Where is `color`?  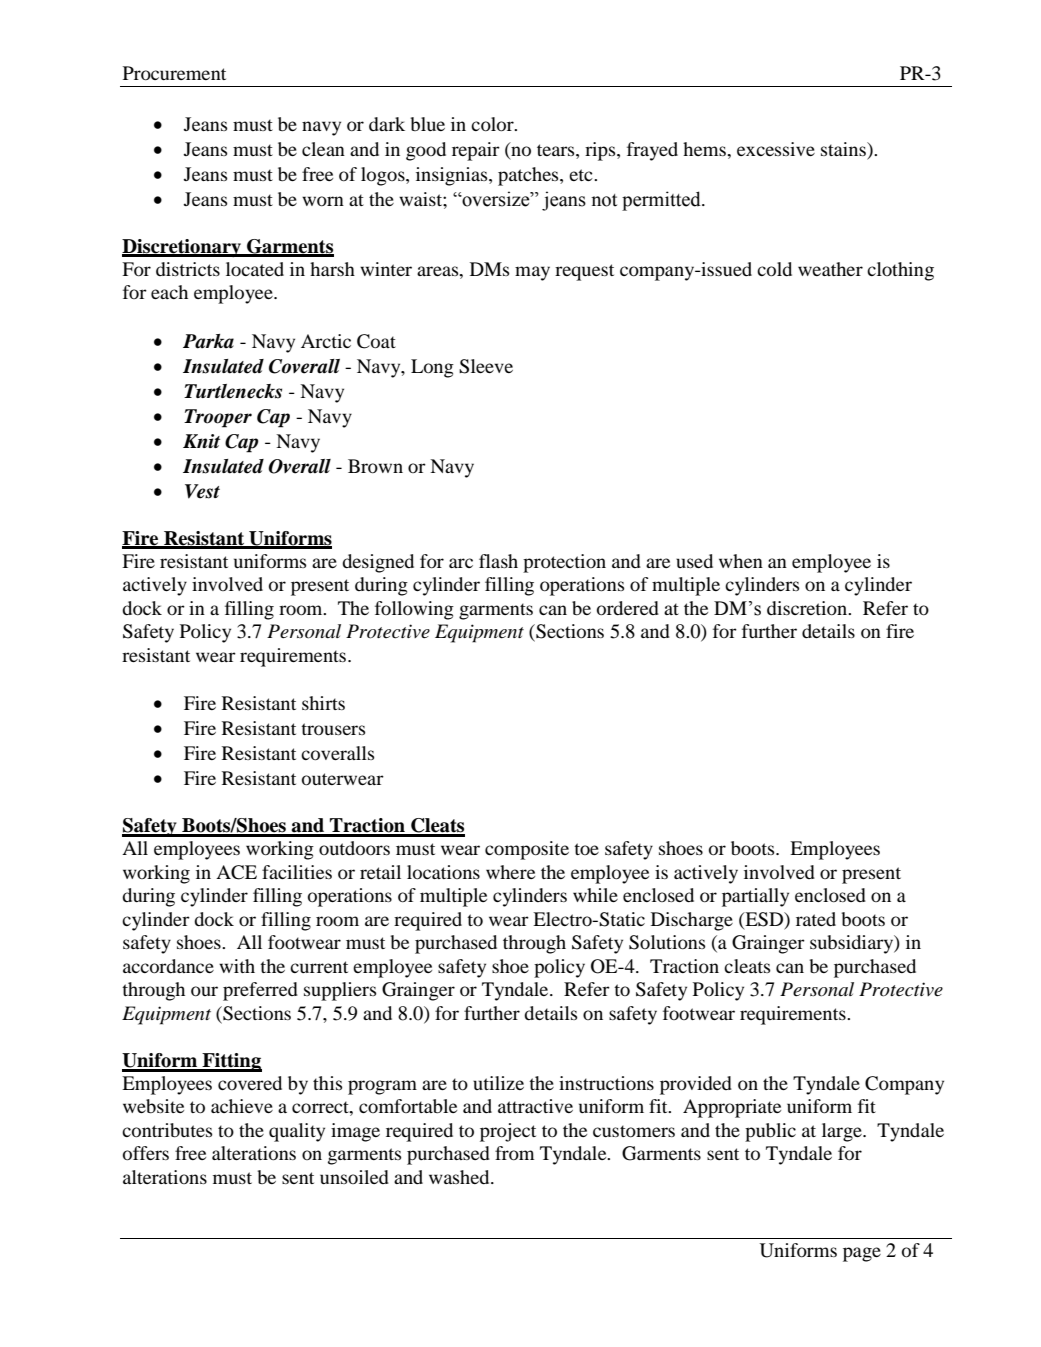
color is located at coordinates (493, 124).
